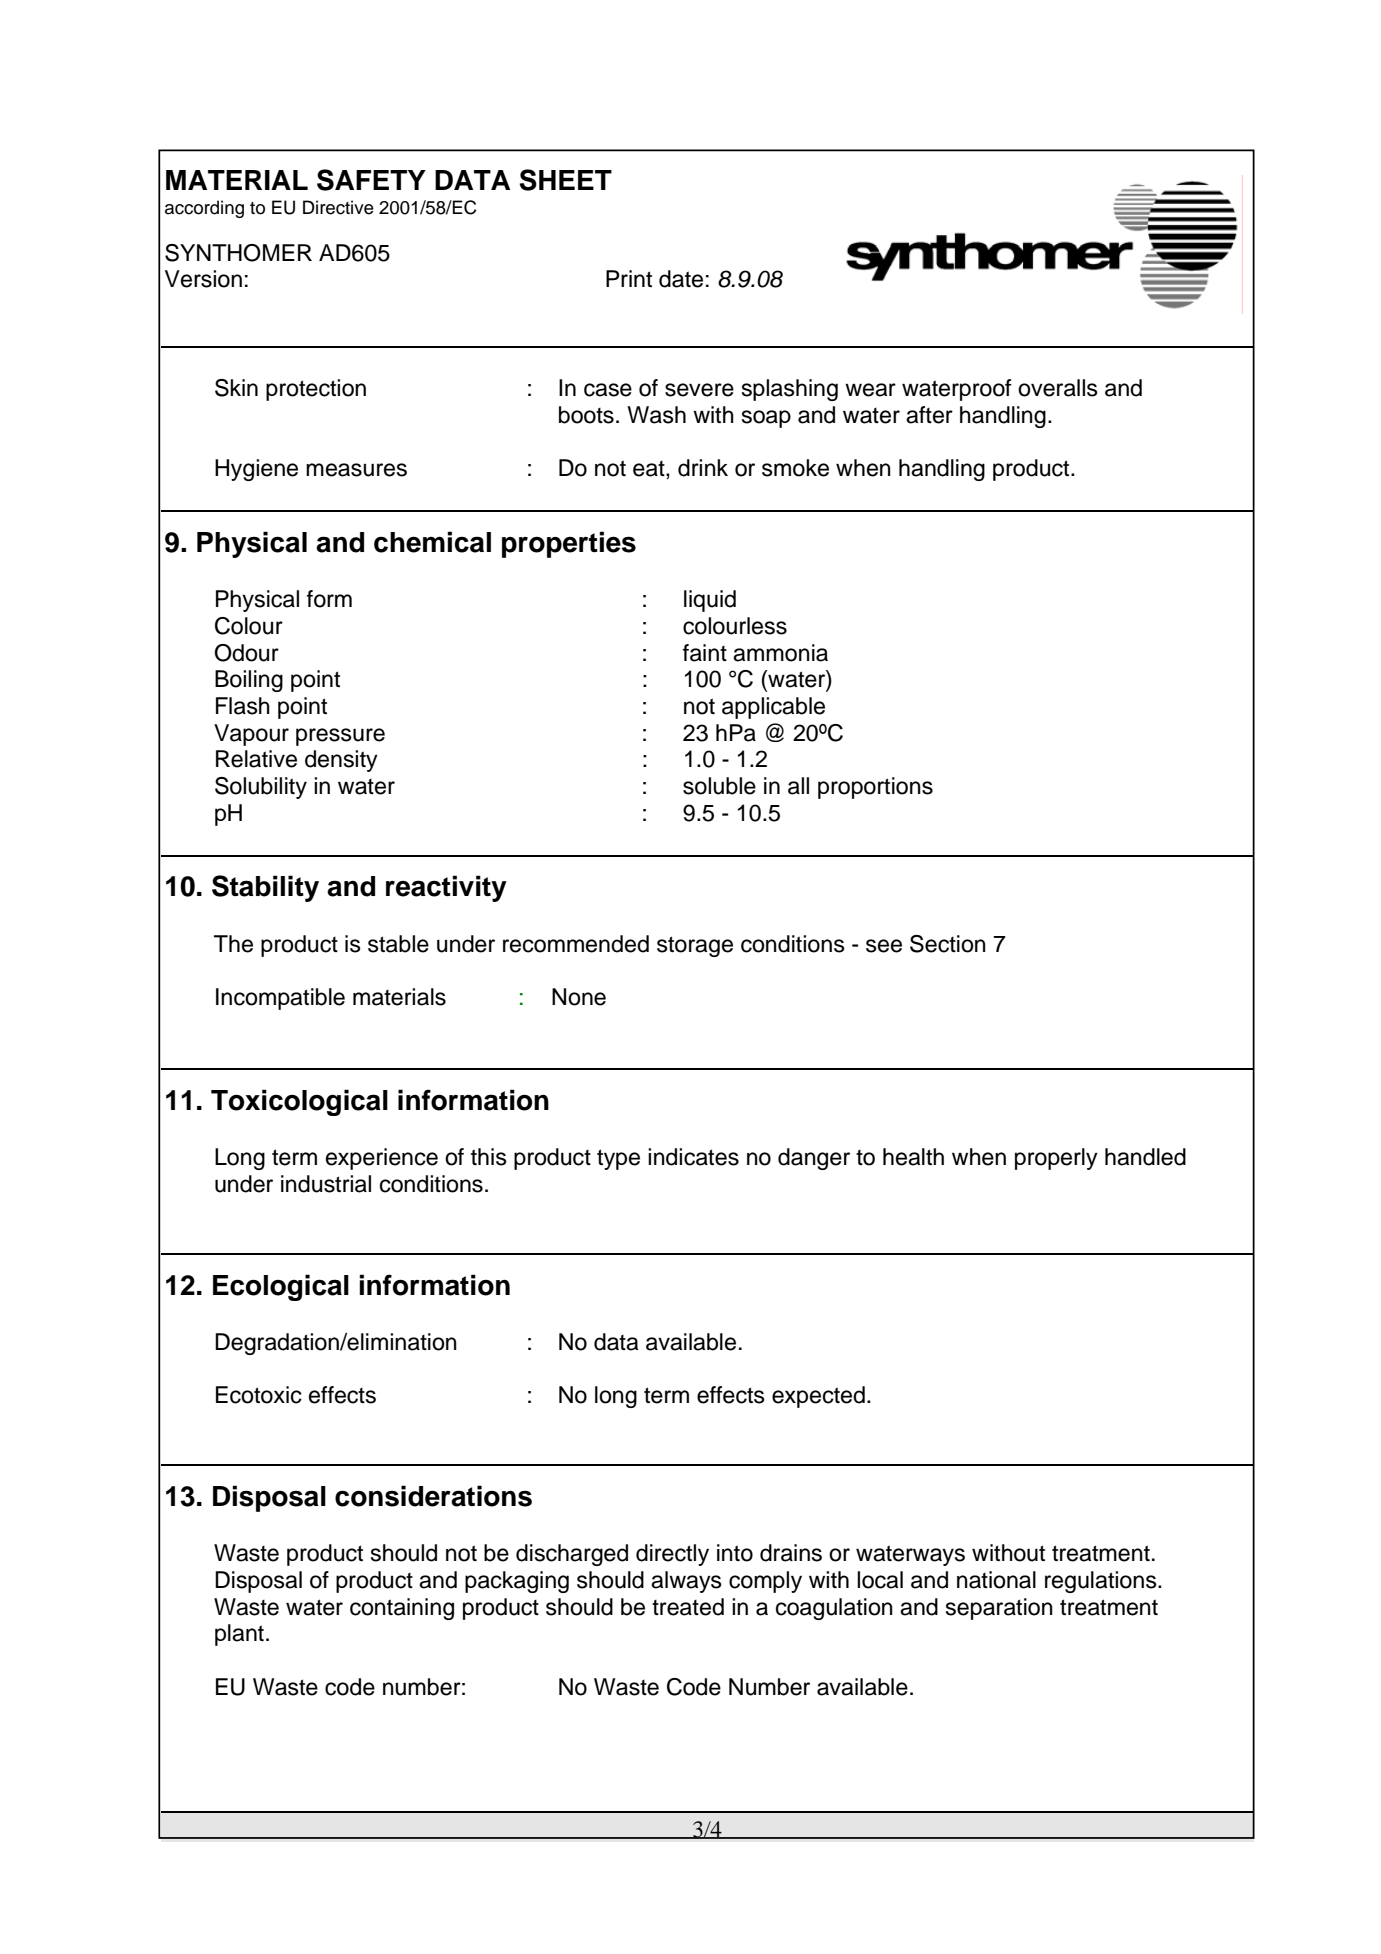  What do you see at coordinates (948, 944) in the screenshot?
I see `Section` at bounding box center [948, 944].
